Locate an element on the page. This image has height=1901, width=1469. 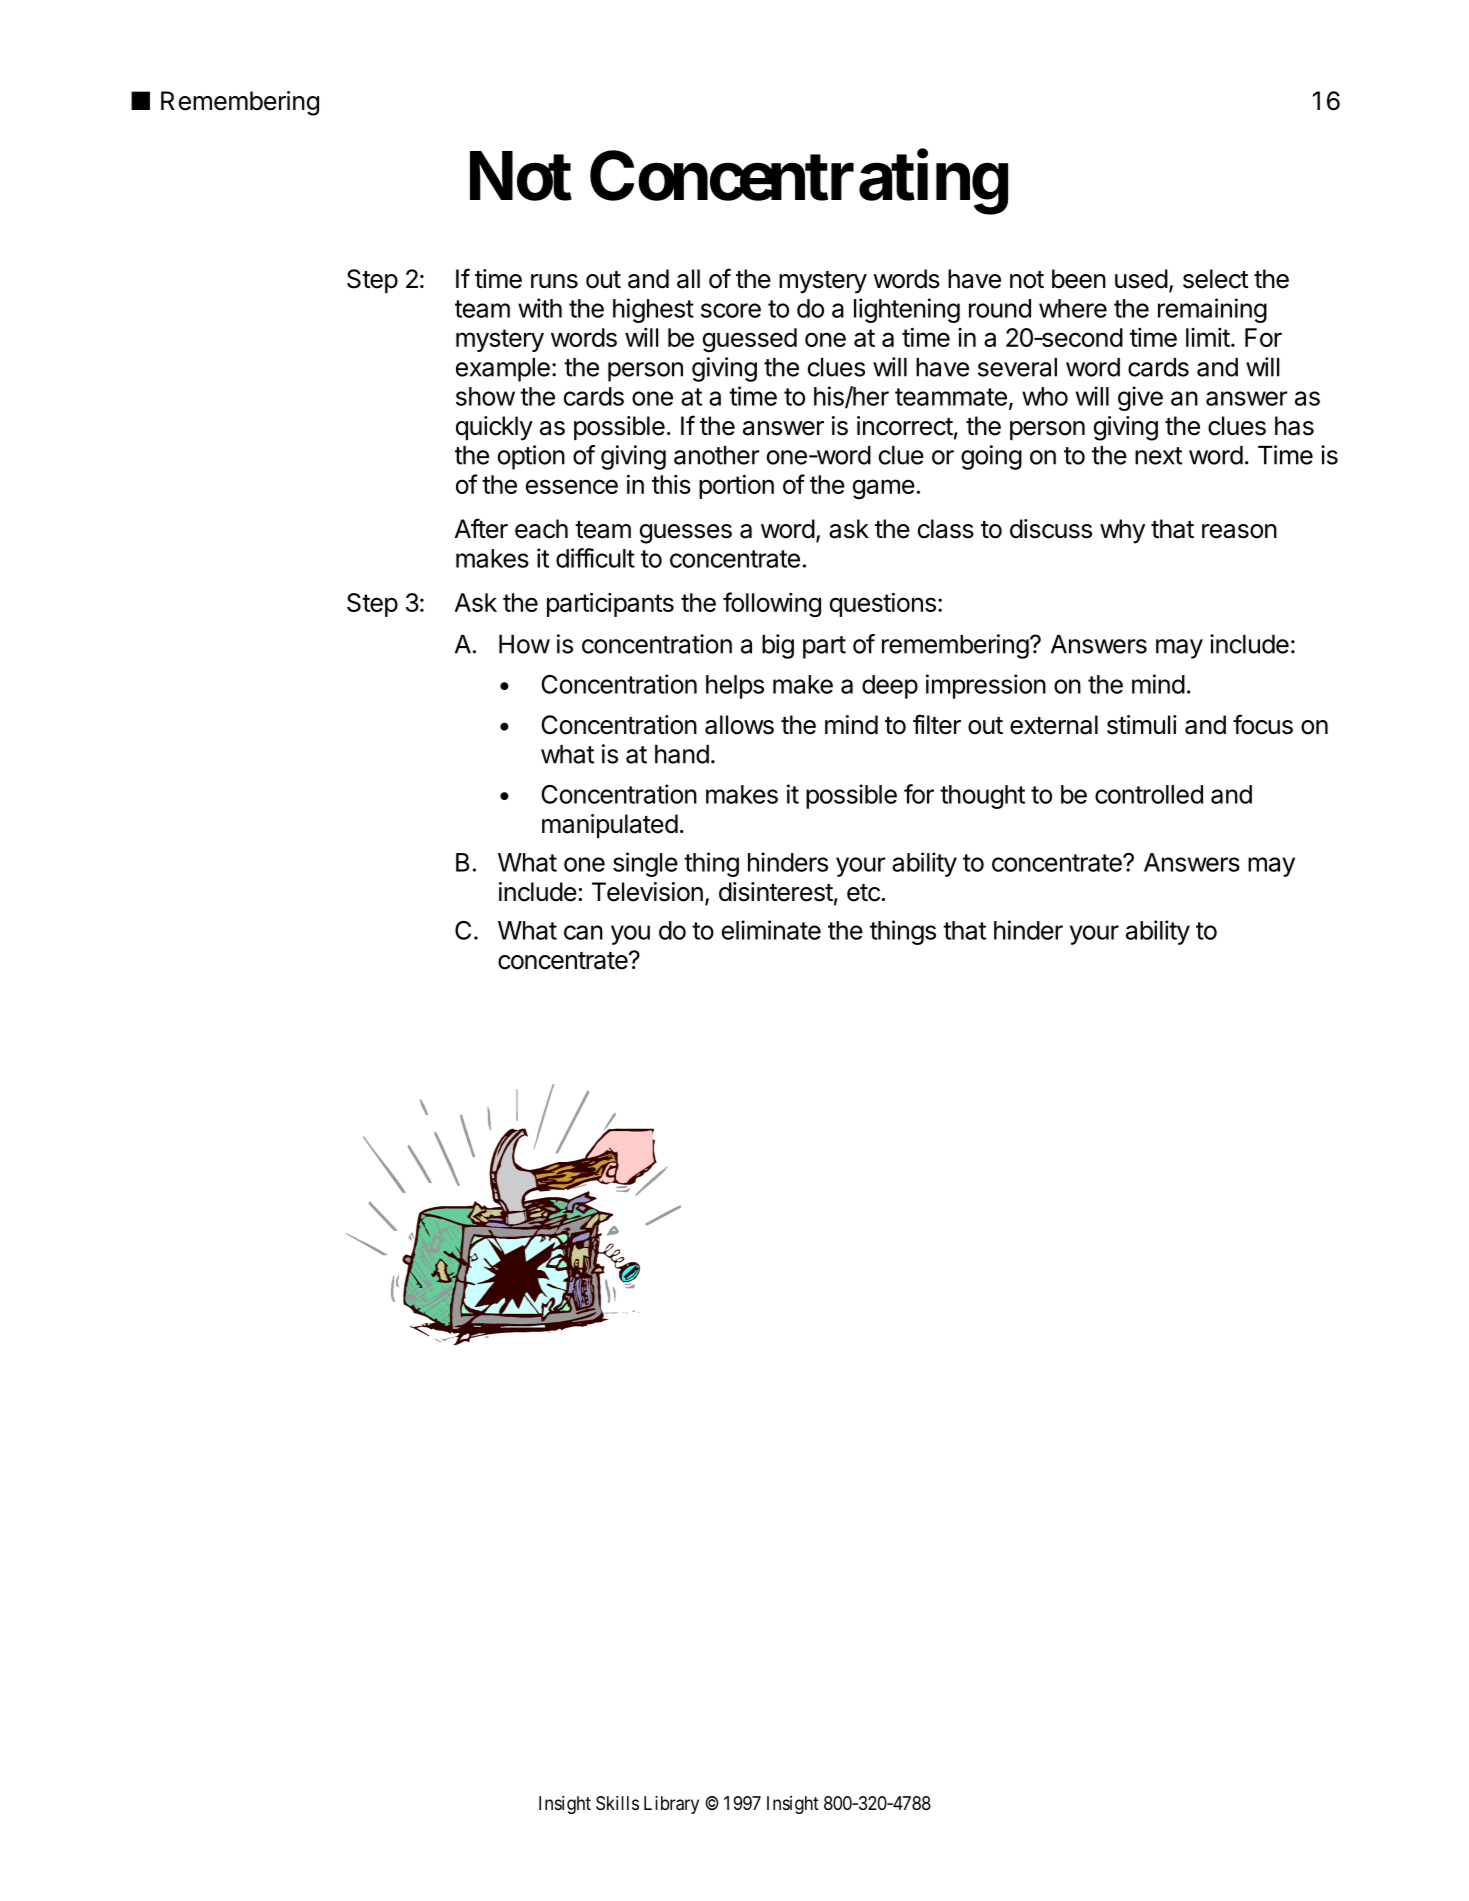
thought is located at coordinates (982, 797).
